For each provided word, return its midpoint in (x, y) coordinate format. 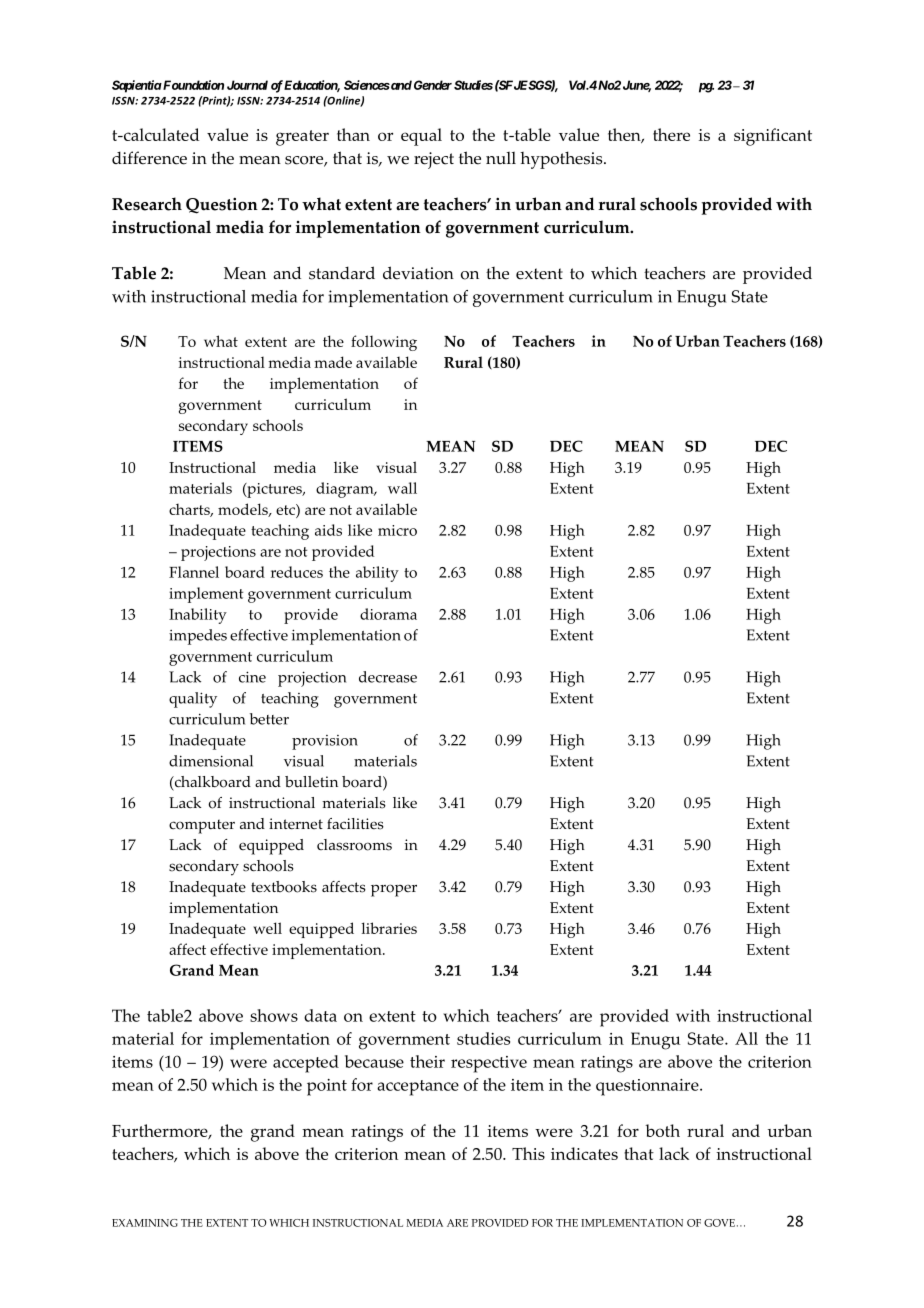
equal (421, 137)
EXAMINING (145, 1223)
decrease (388, 677)
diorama (388, 614)
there (671, 134)
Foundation (192, 85)
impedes (198, 637)
